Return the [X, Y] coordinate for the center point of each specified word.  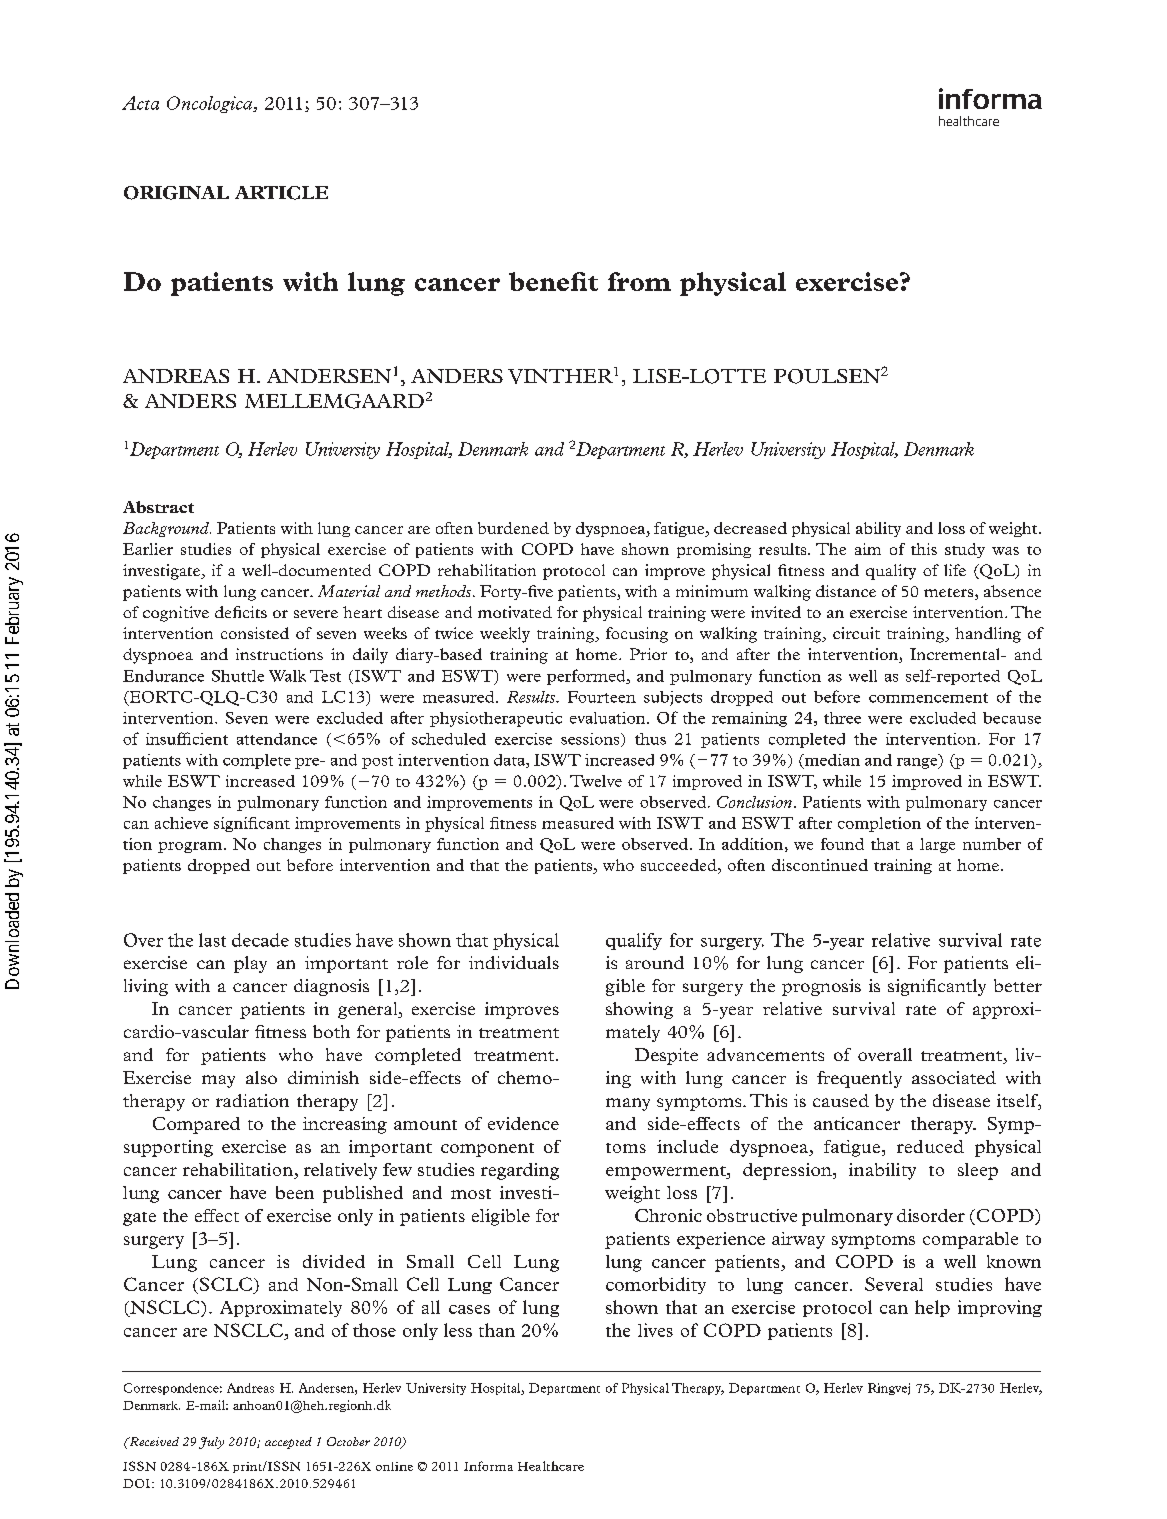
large [937, 845]
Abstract [158, 507]
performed [587, 677]
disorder [931, 1215]
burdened [513, 528]
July [211, 1443]
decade [260, 940]
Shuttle [238, 676]
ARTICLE [281, 193]
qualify [634, 941]
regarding [520, 1171]
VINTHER [561, 375]
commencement [928, 698]
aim [868, 549]
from [639, 281]
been [295, 1192]
